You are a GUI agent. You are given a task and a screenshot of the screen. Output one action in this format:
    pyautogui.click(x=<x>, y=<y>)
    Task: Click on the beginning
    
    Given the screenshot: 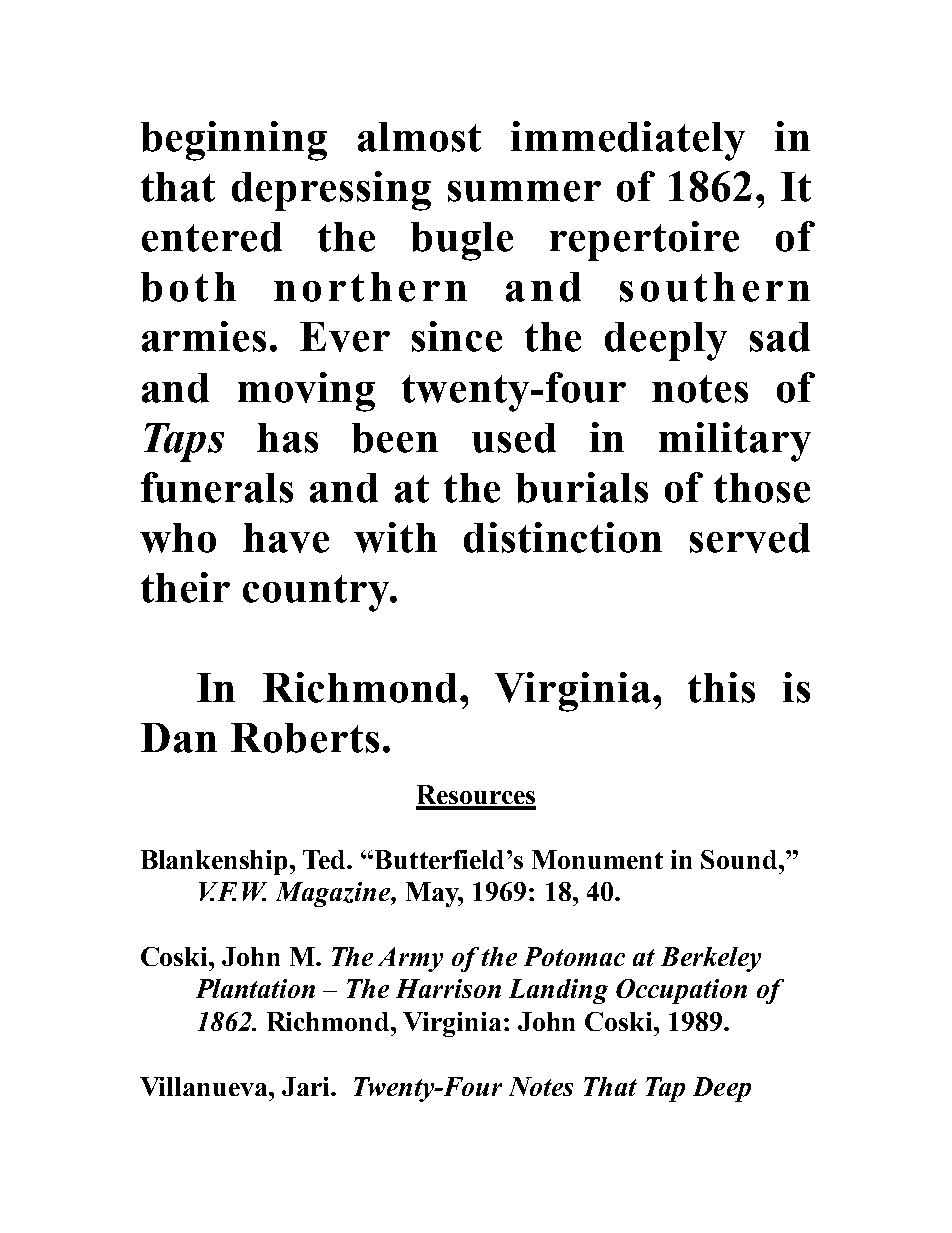 What is the action you would take?
    pyautogui.click(x=234, y=141)
